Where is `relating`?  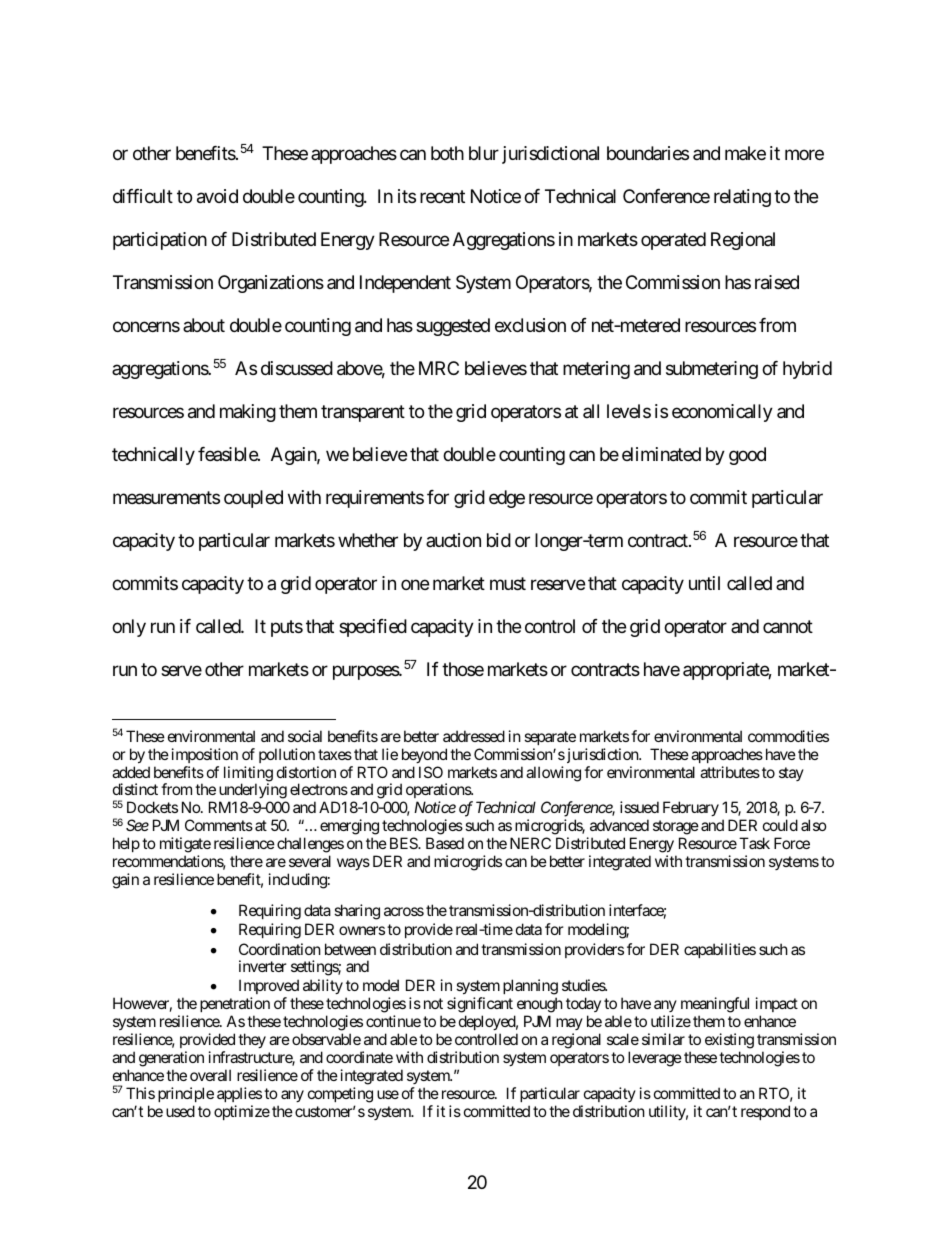 relating is located at coordinates (742, 198).
